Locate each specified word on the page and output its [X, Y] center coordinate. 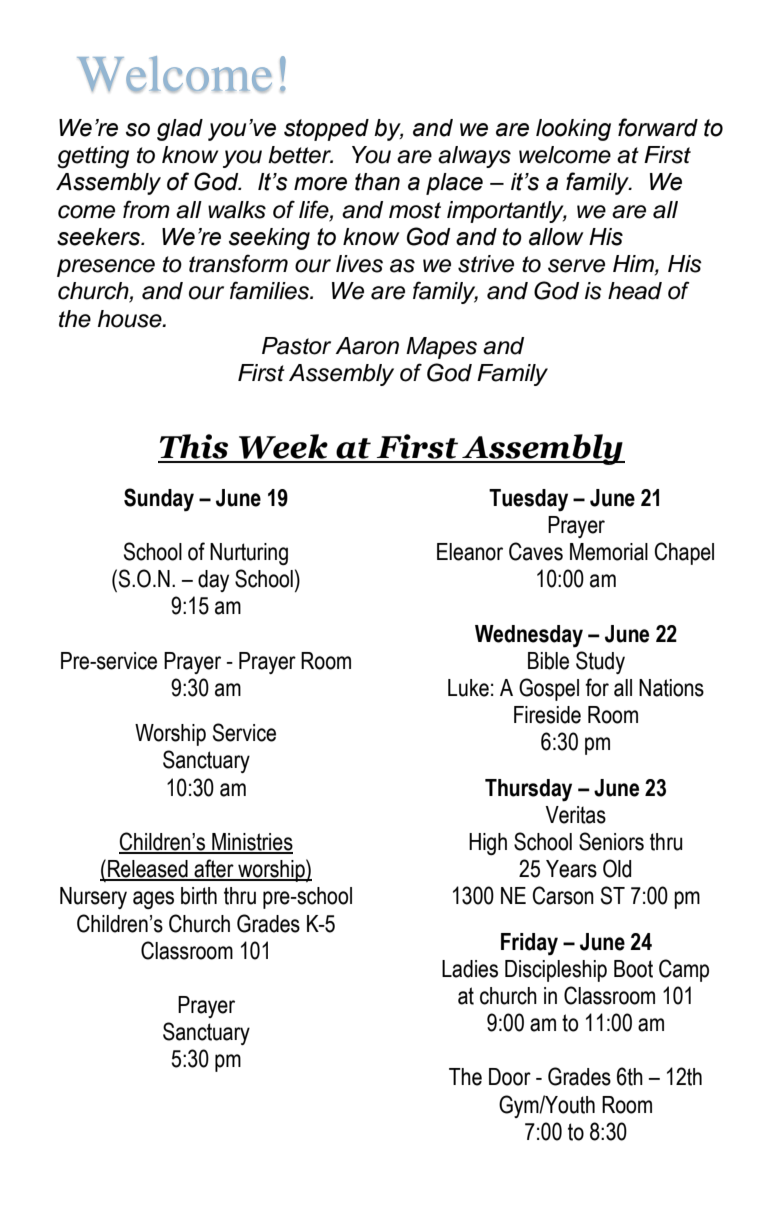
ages [153, 900]
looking [573, 130]
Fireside [547, 715]
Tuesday [528, 500]
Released [148, 870]
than [377, 182]
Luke [468, 688]
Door [510, 1077]
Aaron [367, 346]
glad [180, 130]
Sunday [159, 500]
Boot [633, 969]
